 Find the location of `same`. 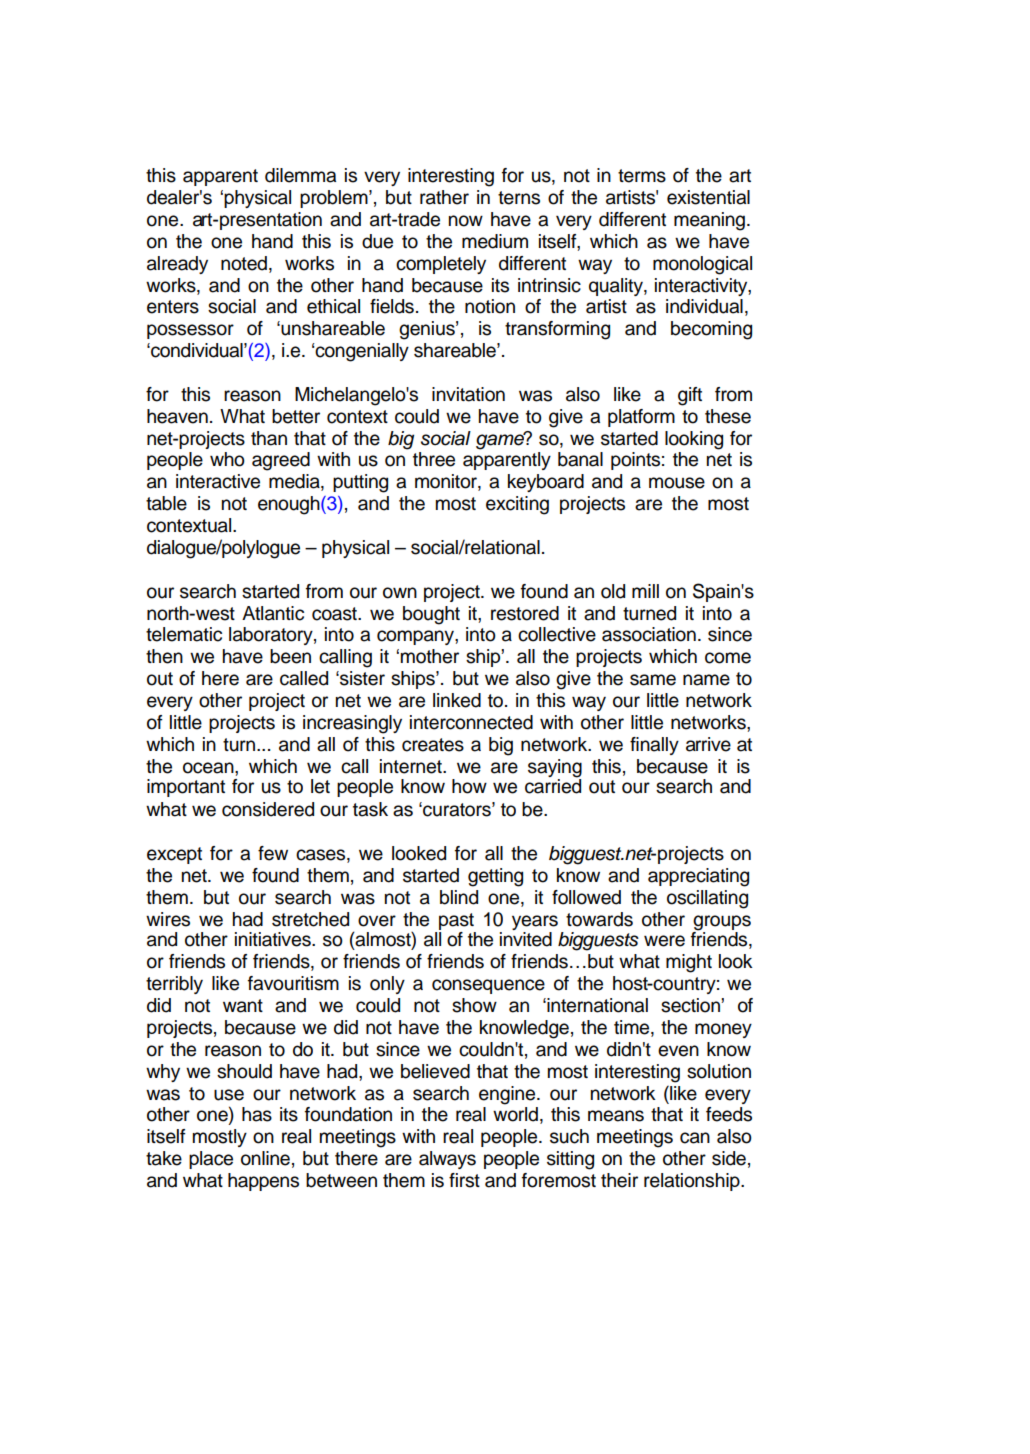

same is located at coordinates (653, 680).
